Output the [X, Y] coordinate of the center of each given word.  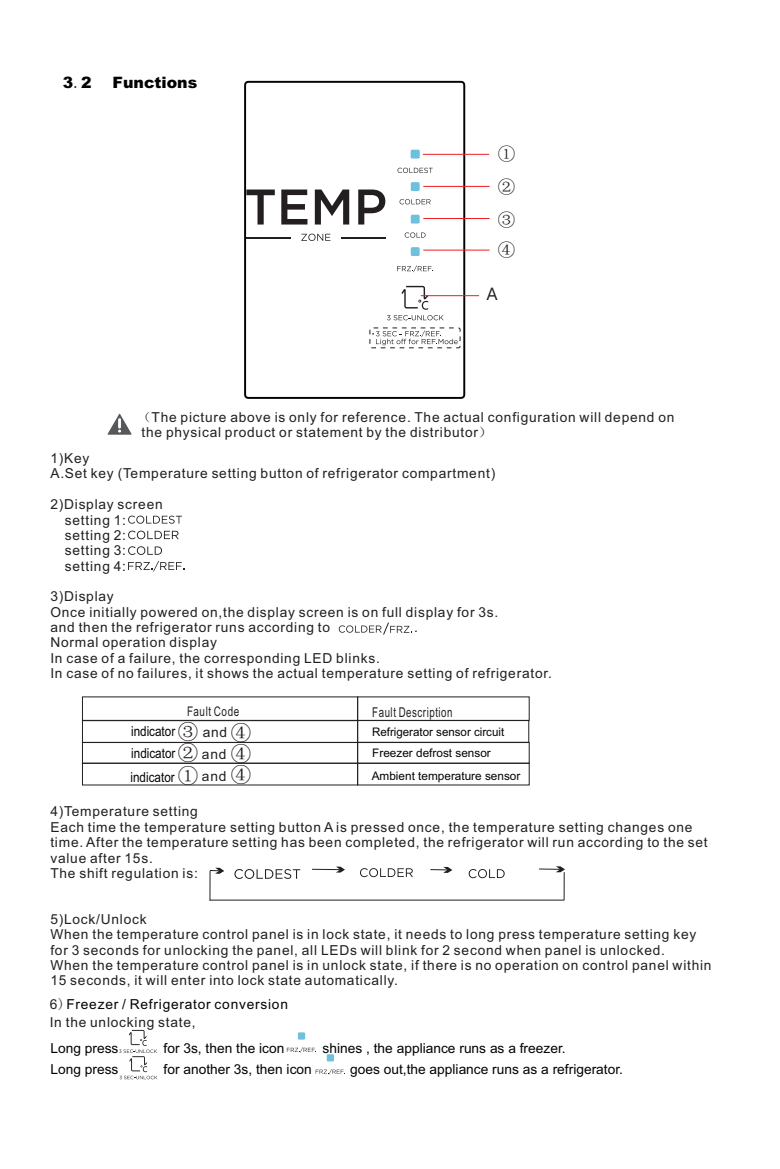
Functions [155, 82]
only [303, 418]
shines [342, 1049]
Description [425, 714]
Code [226, 711]
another [206, 1069]
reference [374, 417]
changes [636, 828]
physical [193, 433]
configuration [531, 418]
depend [629, 418]
